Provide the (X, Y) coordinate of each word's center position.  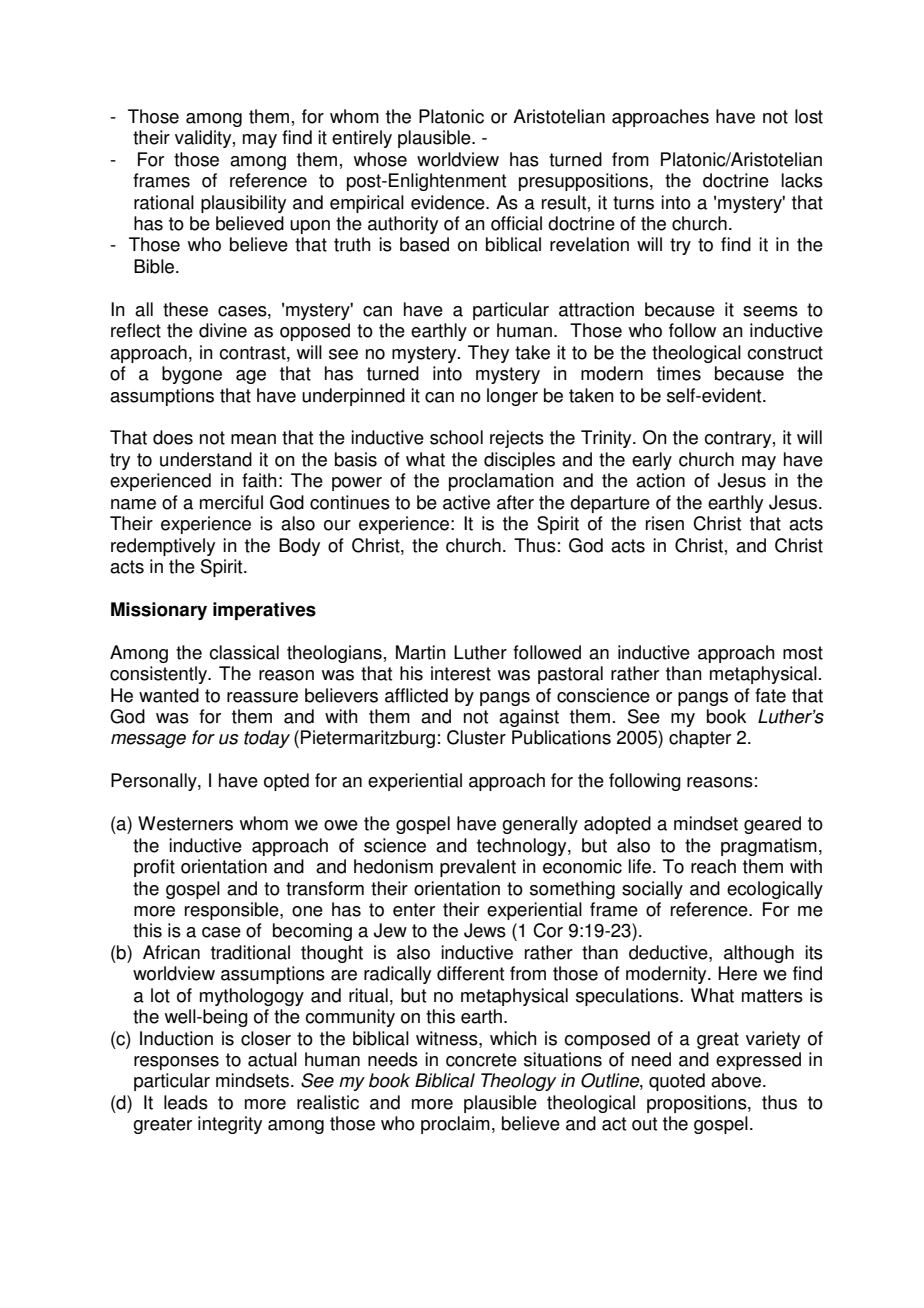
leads (186, 1102)
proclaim (455, 1125)
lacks (802, 180)
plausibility (243, 204)
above (736, 1080)
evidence (449, 202)
